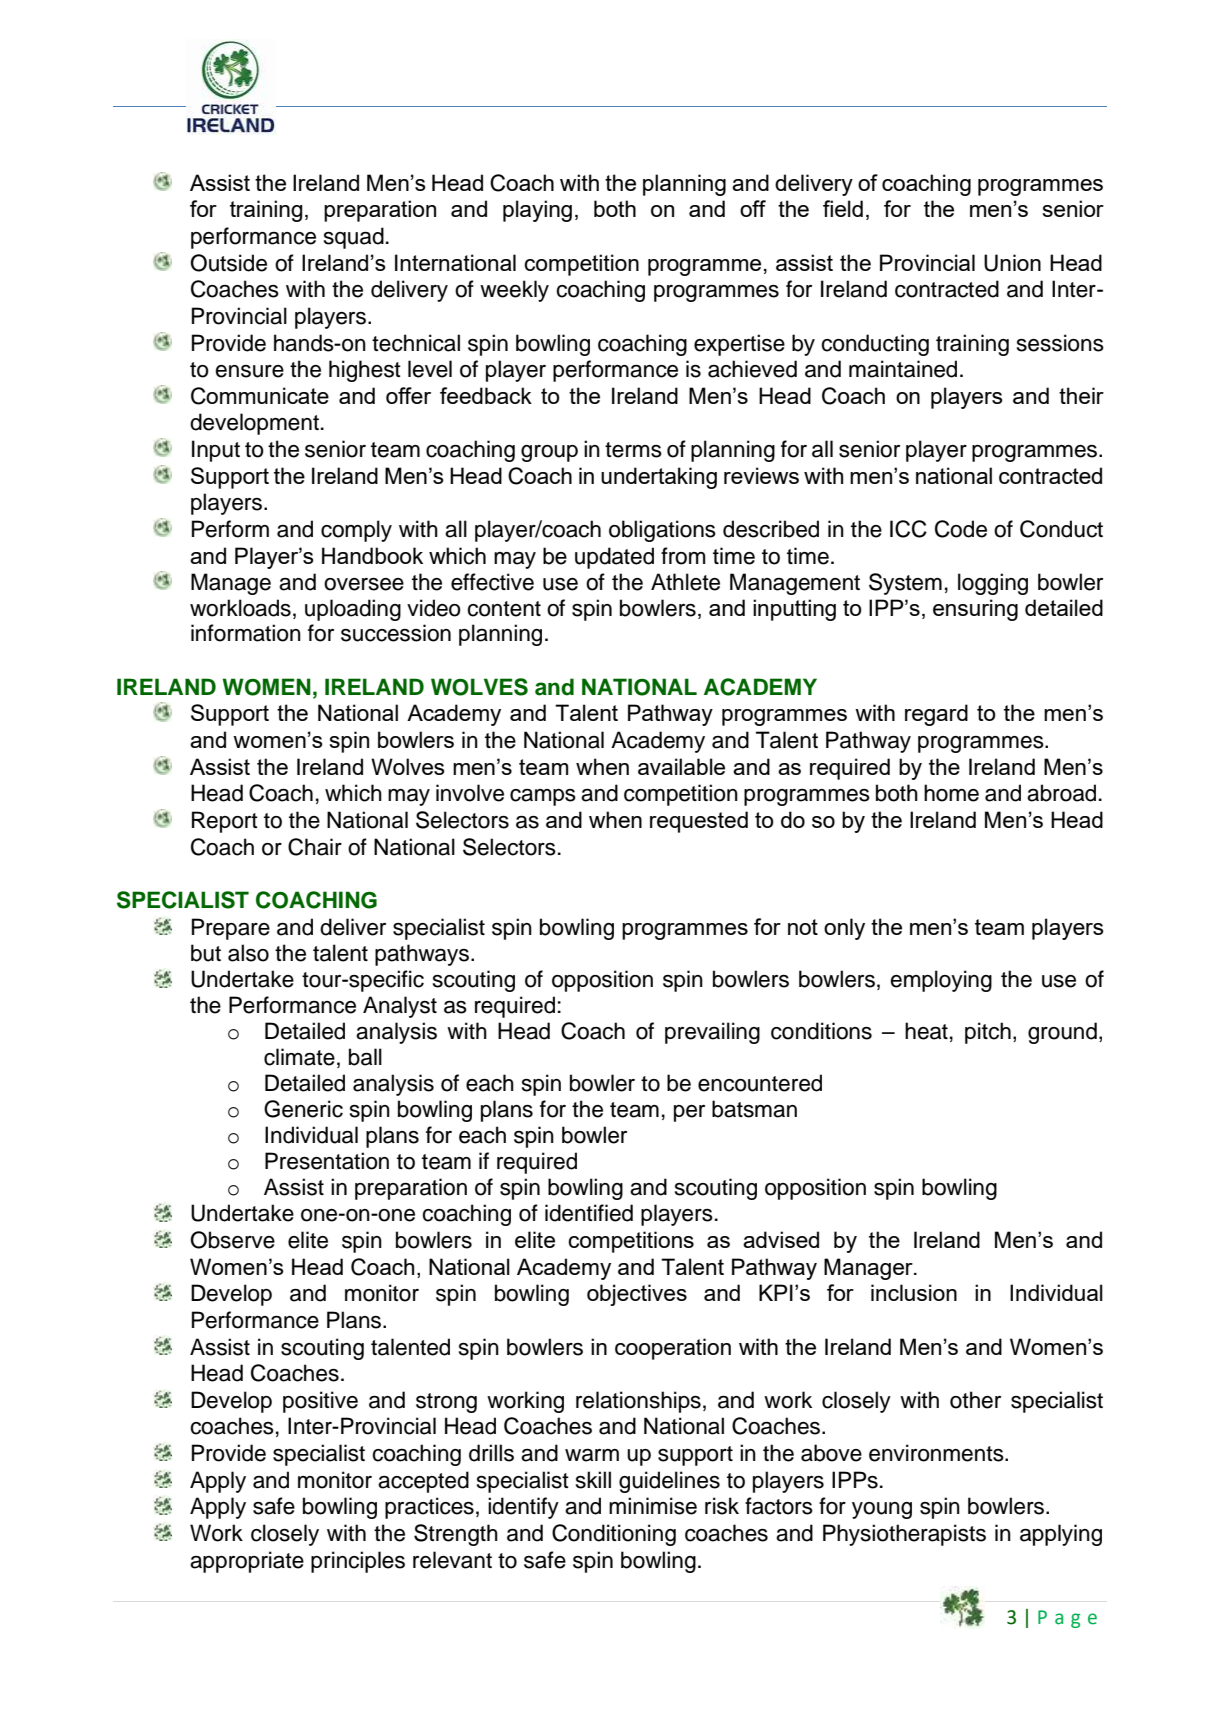  Describe the element at coordinates (589, 1213) in the screenshot. I see `identified` at that location.
